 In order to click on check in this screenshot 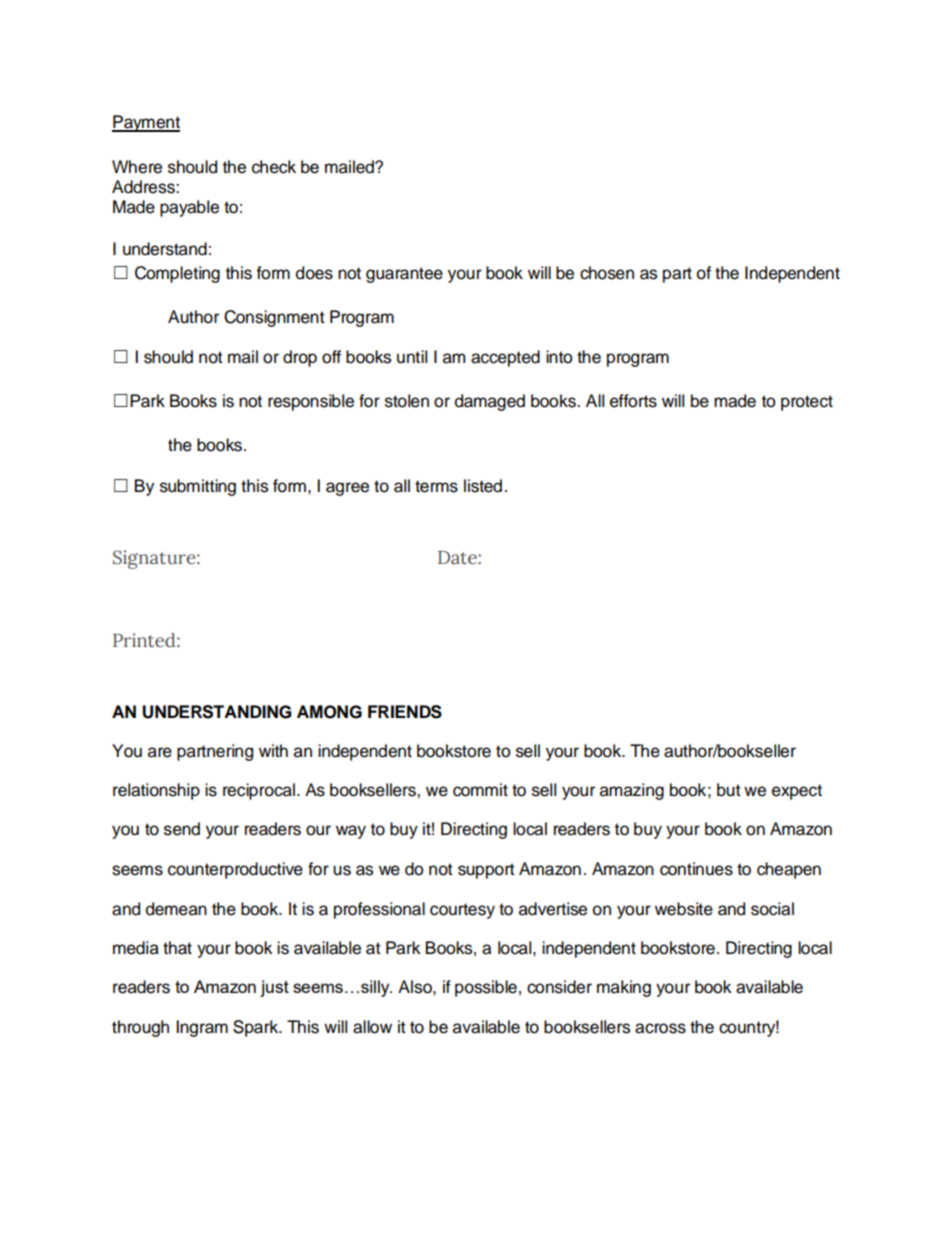, I will do `click(274, 167)`.
